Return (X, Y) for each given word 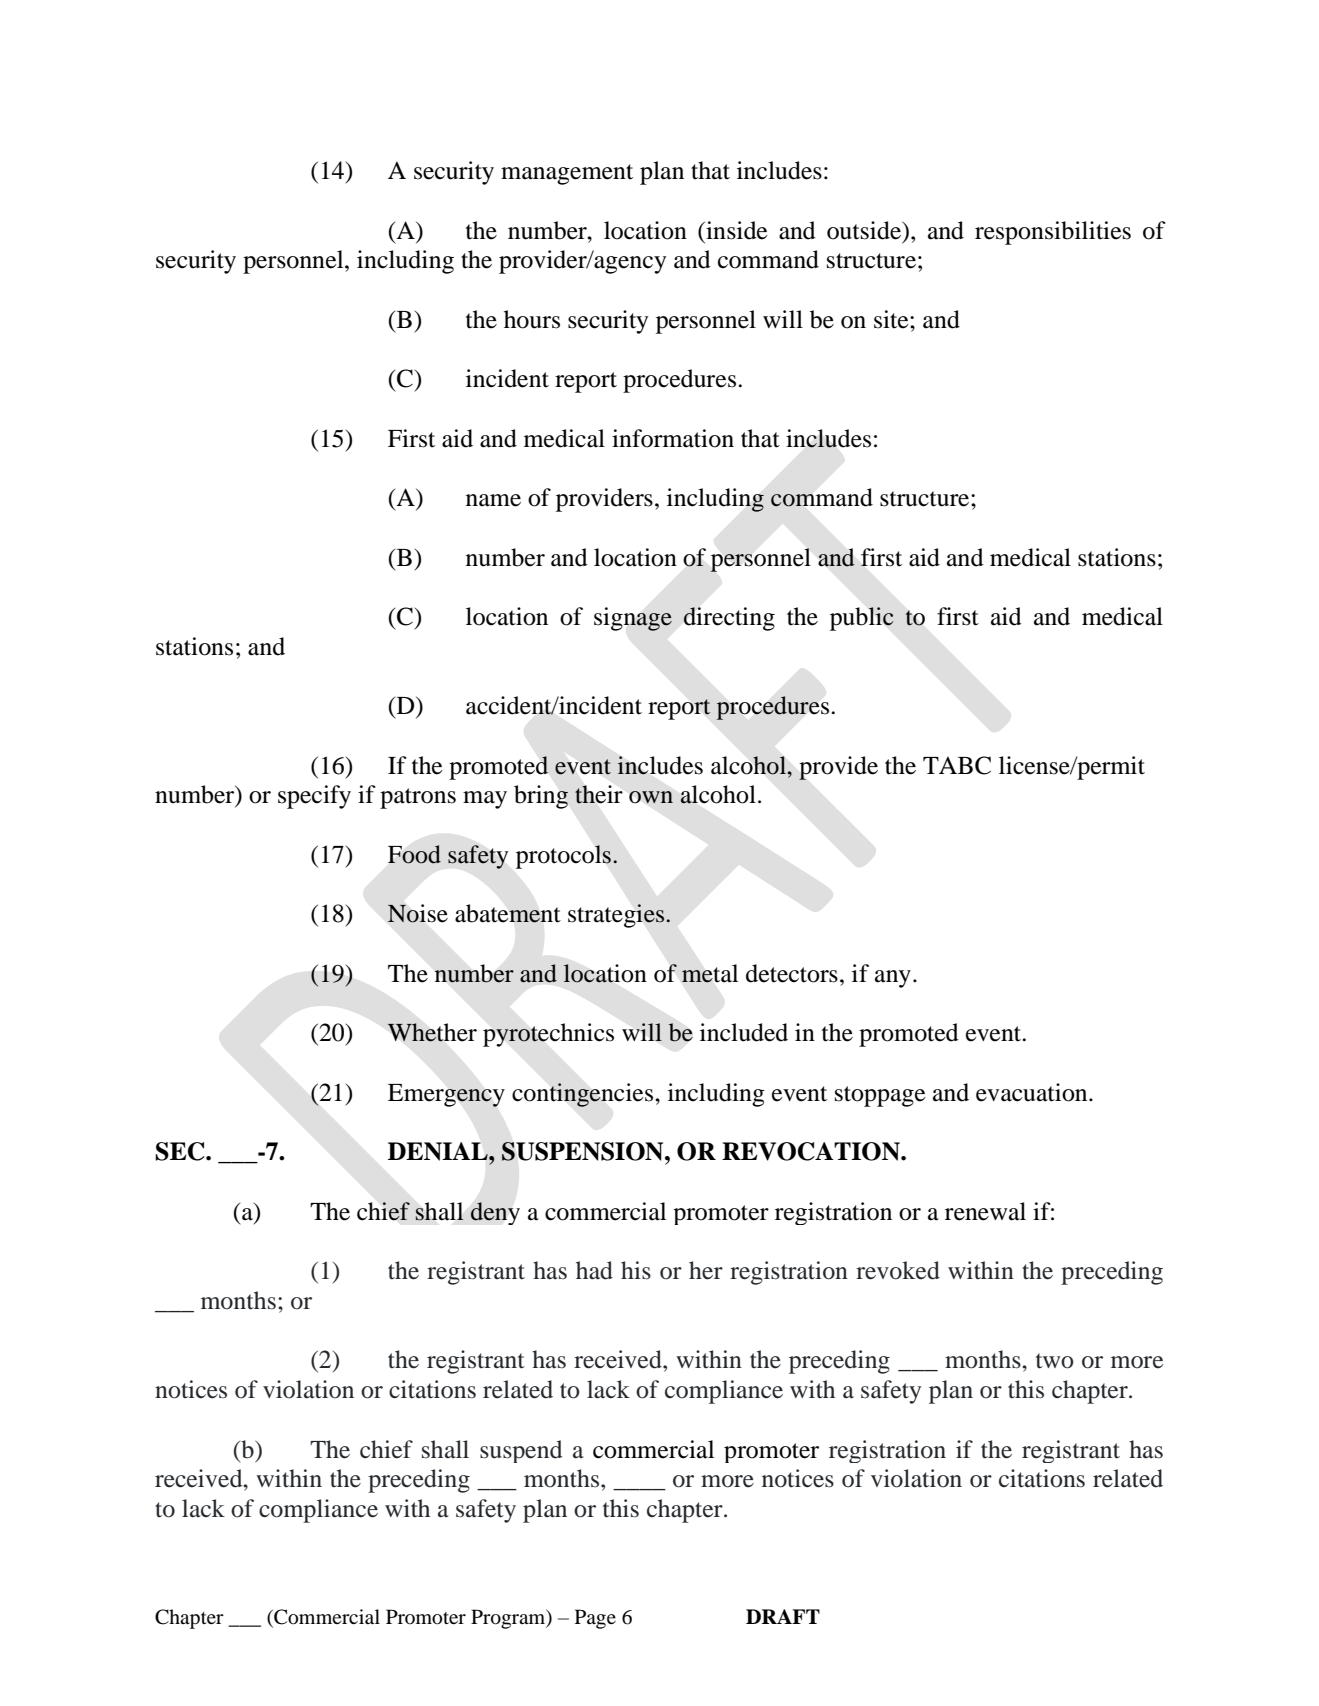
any (893, 979)
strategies (617, 916)
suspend (521, 1451)
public (862, 619)
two (1055, 1361)
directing (729, 619)
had (594, 1270)
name (493, 500)
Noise (417, 913)
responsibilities (1053, 233)
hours (532, 319)
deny (495, 1213)
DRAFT (783, 1616)
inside (736, 230)
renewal (985, 1211)
